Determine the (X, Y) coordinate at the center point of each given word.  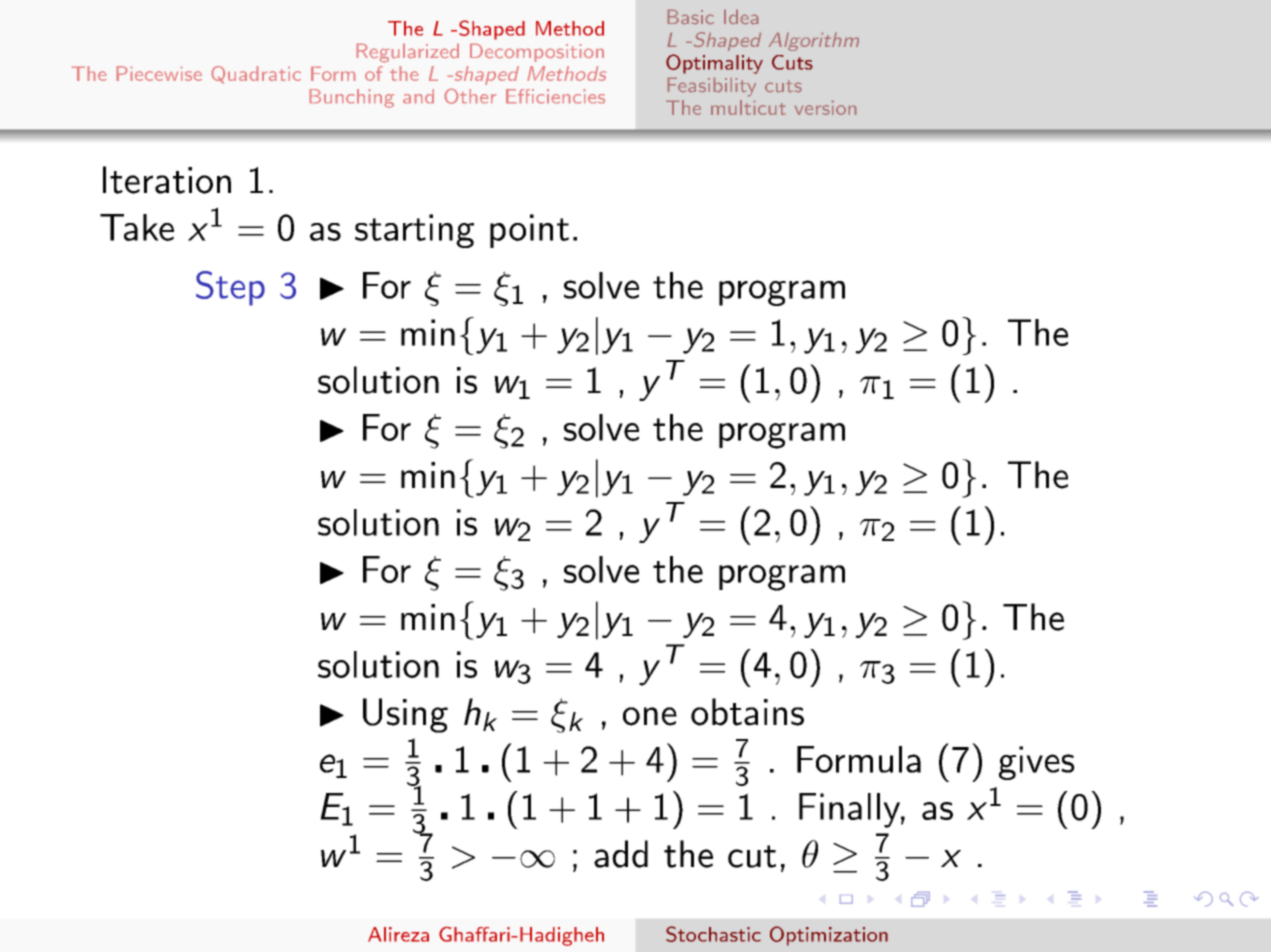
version (825, 108)
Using (405, 715)
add (621, 854)
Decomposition (537, 53)
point (529, 231)
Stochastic (713, 934)
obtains (747, 712)
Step (230, 288)
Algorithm (814, 42)
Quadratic (256, 74)
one (650, 716)
